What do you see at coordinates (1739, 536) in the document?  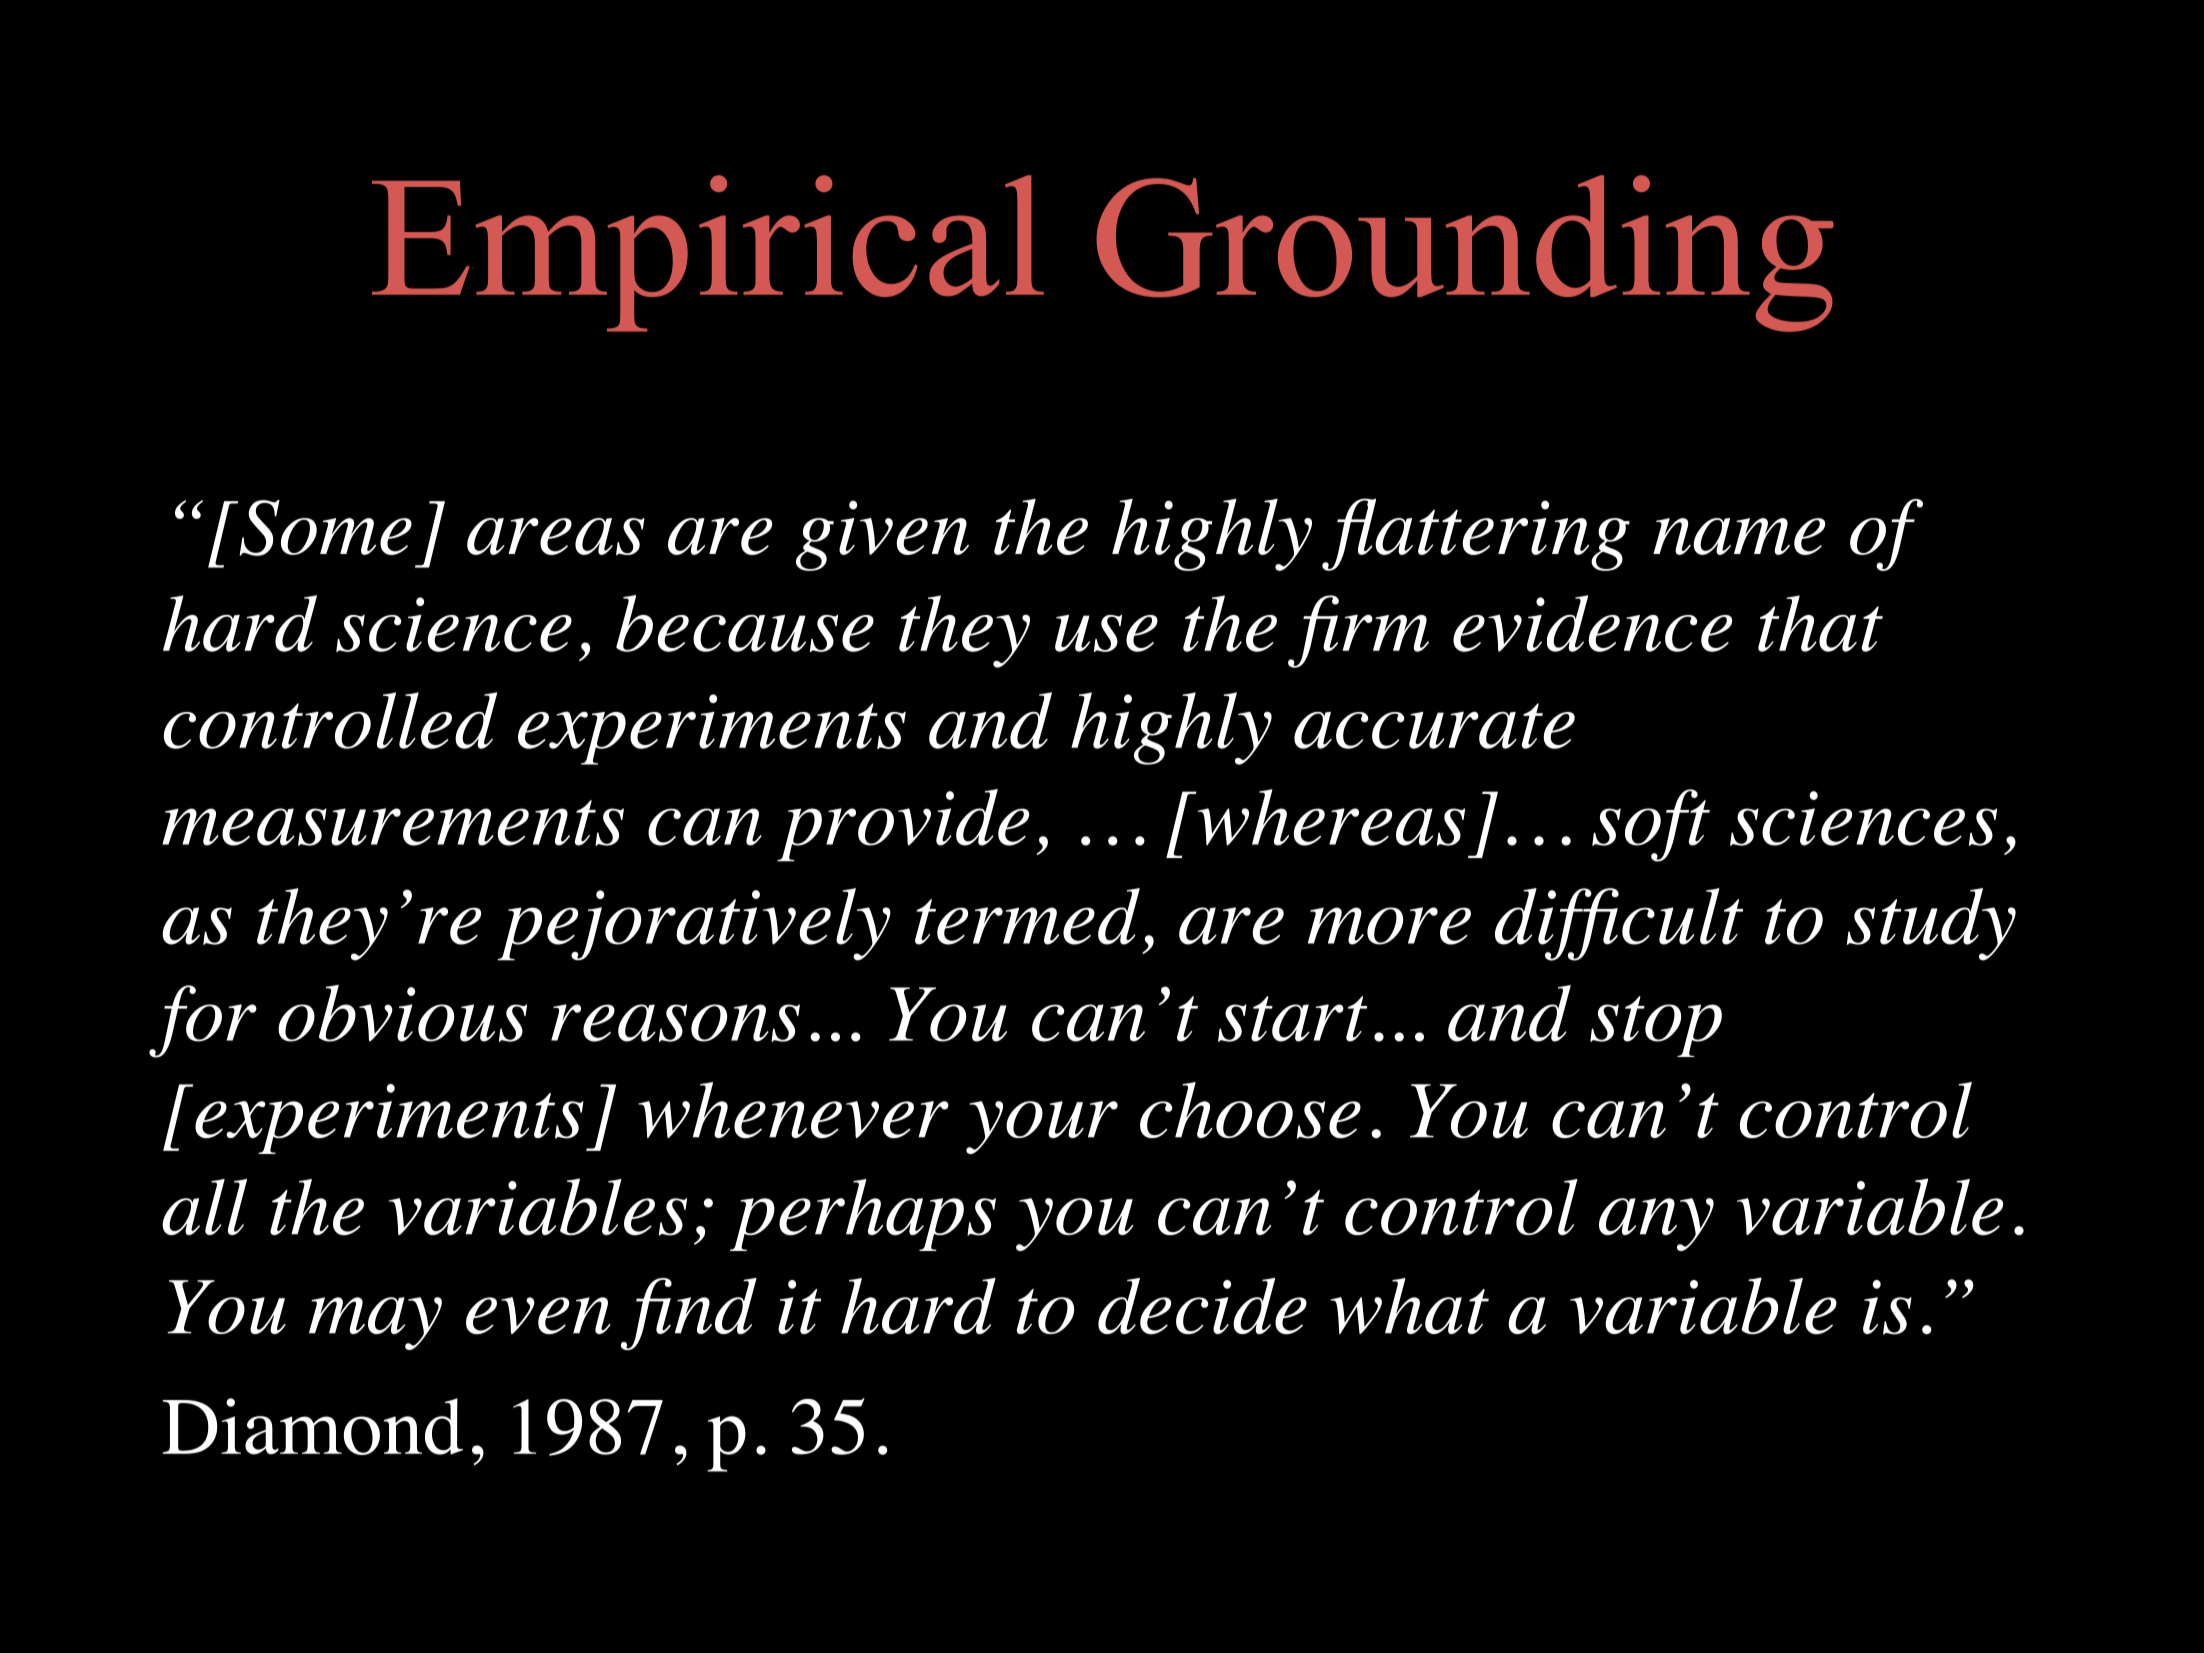 I see `name` at bounding box center [1739, 536].
